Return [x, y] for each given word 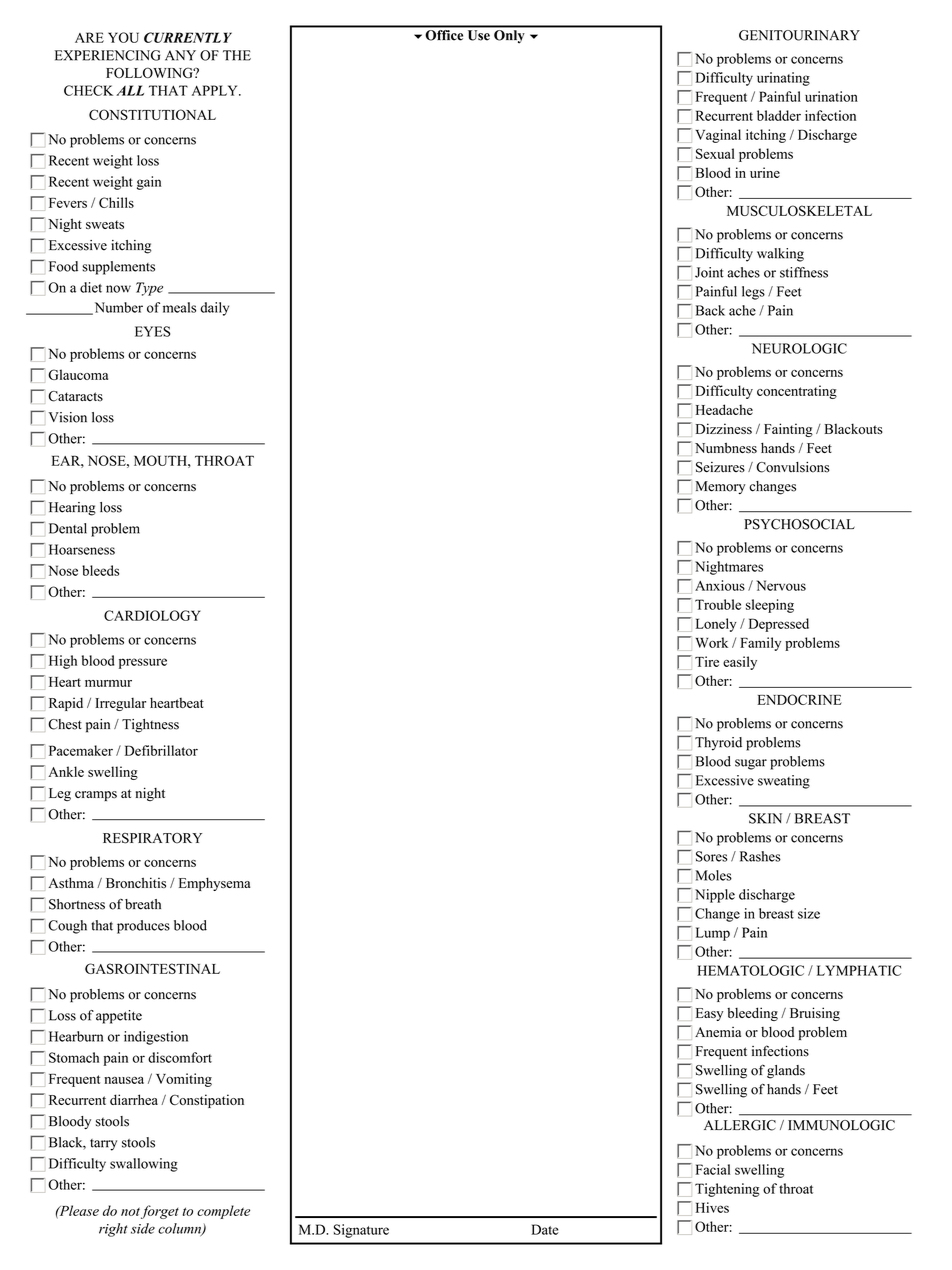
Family [760, 644]
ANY [180, 55]
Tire [707, 661]
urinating [783, 79]
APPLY [216, 90]
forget [160, 1212]
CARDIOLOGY [152, 615]
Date [545, 1229]
